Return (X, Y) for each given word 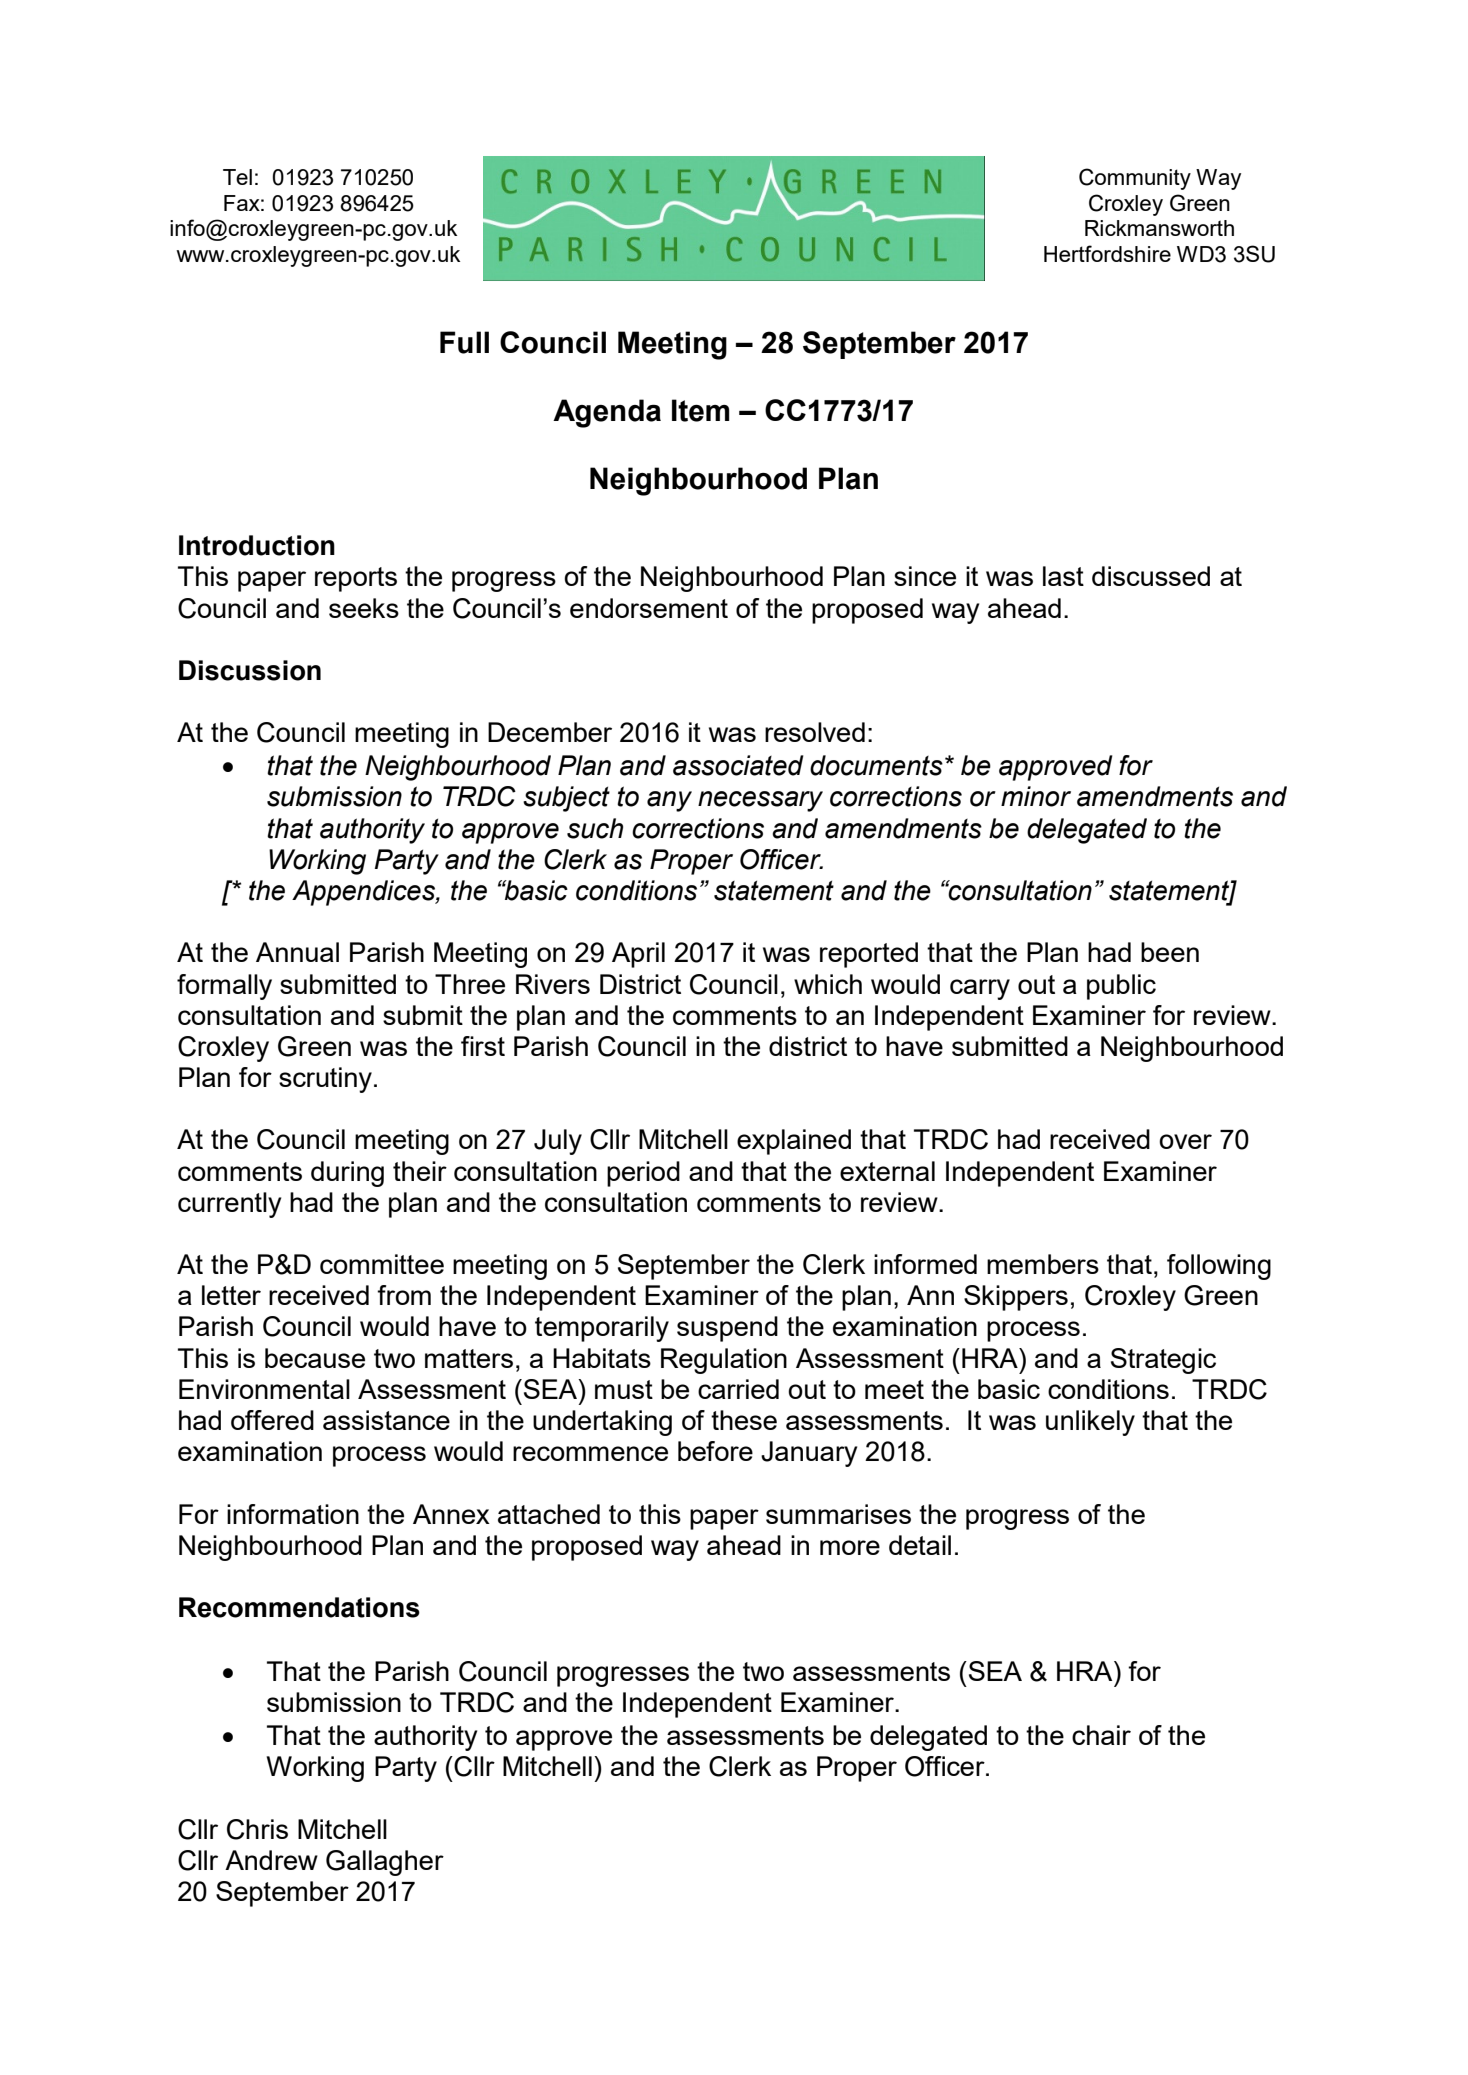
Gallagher (385, 1863)
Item (701, 410)
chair (1101, 1735)
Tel (237, 177)
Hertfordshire (1107, 253)
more (850, 1547)
